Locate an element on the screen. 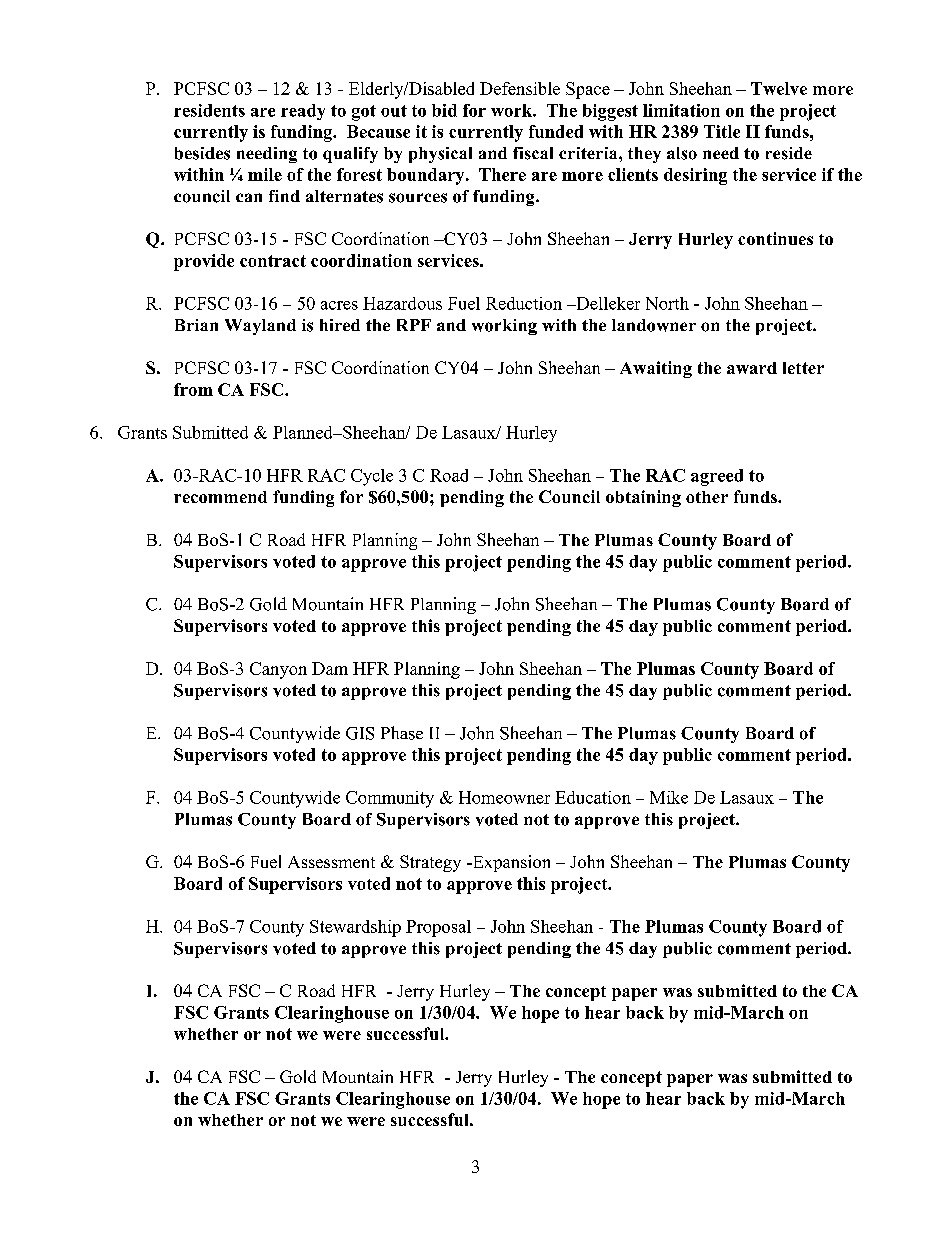 The width and height of the screenshot is (952, 1233). ready is located at coordinates (303, 112).
